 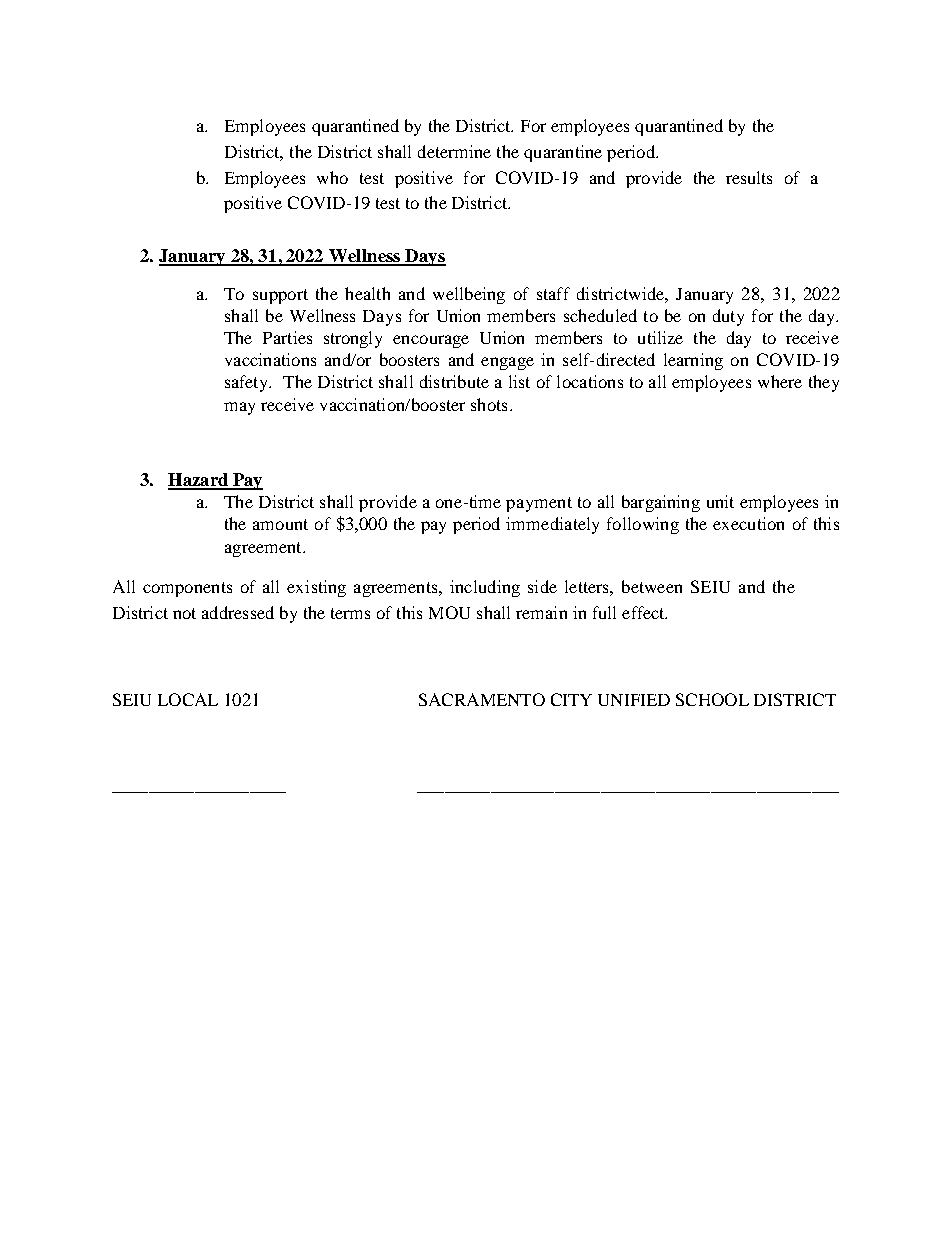 I want to click on who, so click(x=332, y=177).
